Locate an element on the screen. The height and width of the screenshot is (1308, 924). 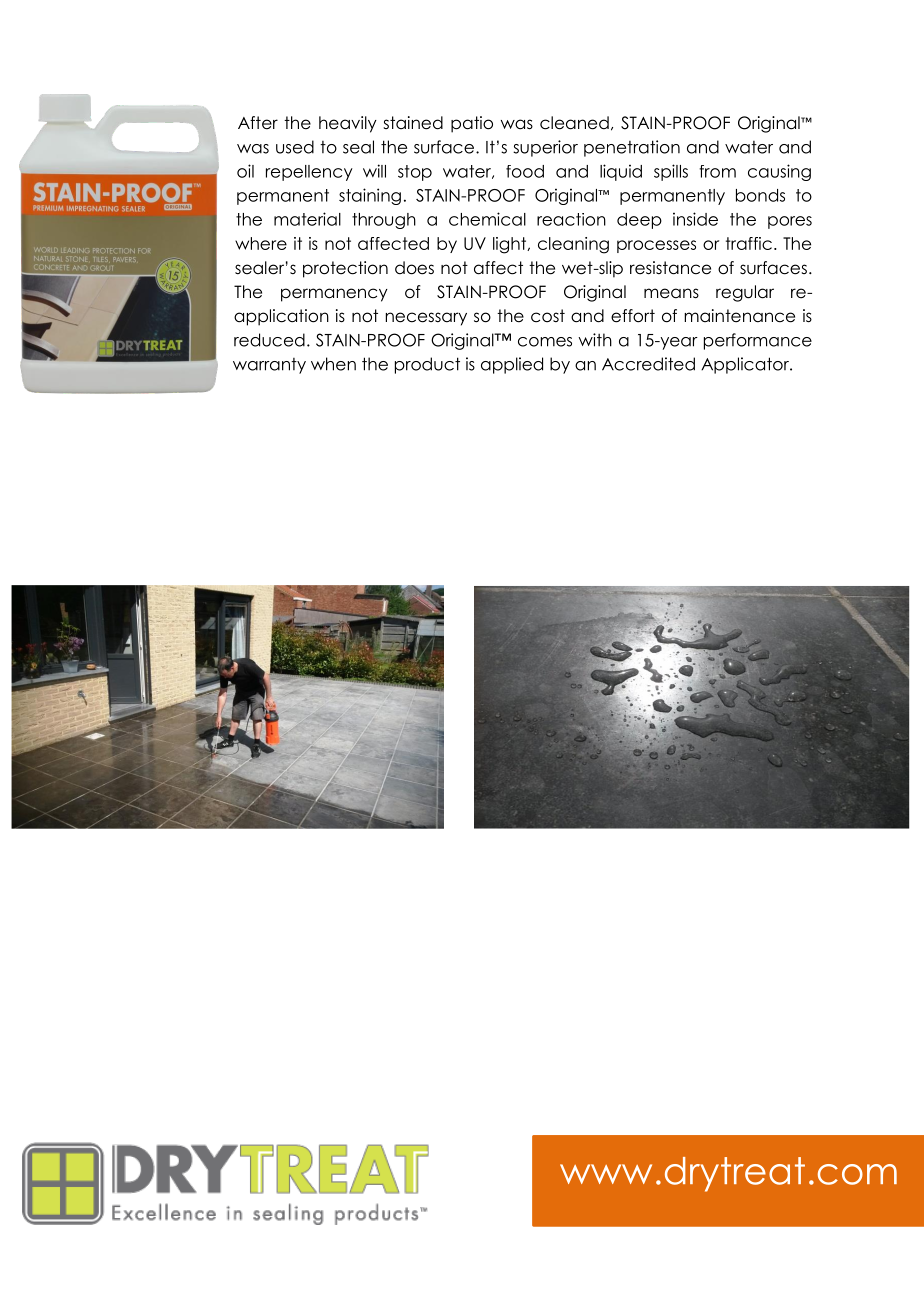
repellency is located at coordinates (309, 173).
